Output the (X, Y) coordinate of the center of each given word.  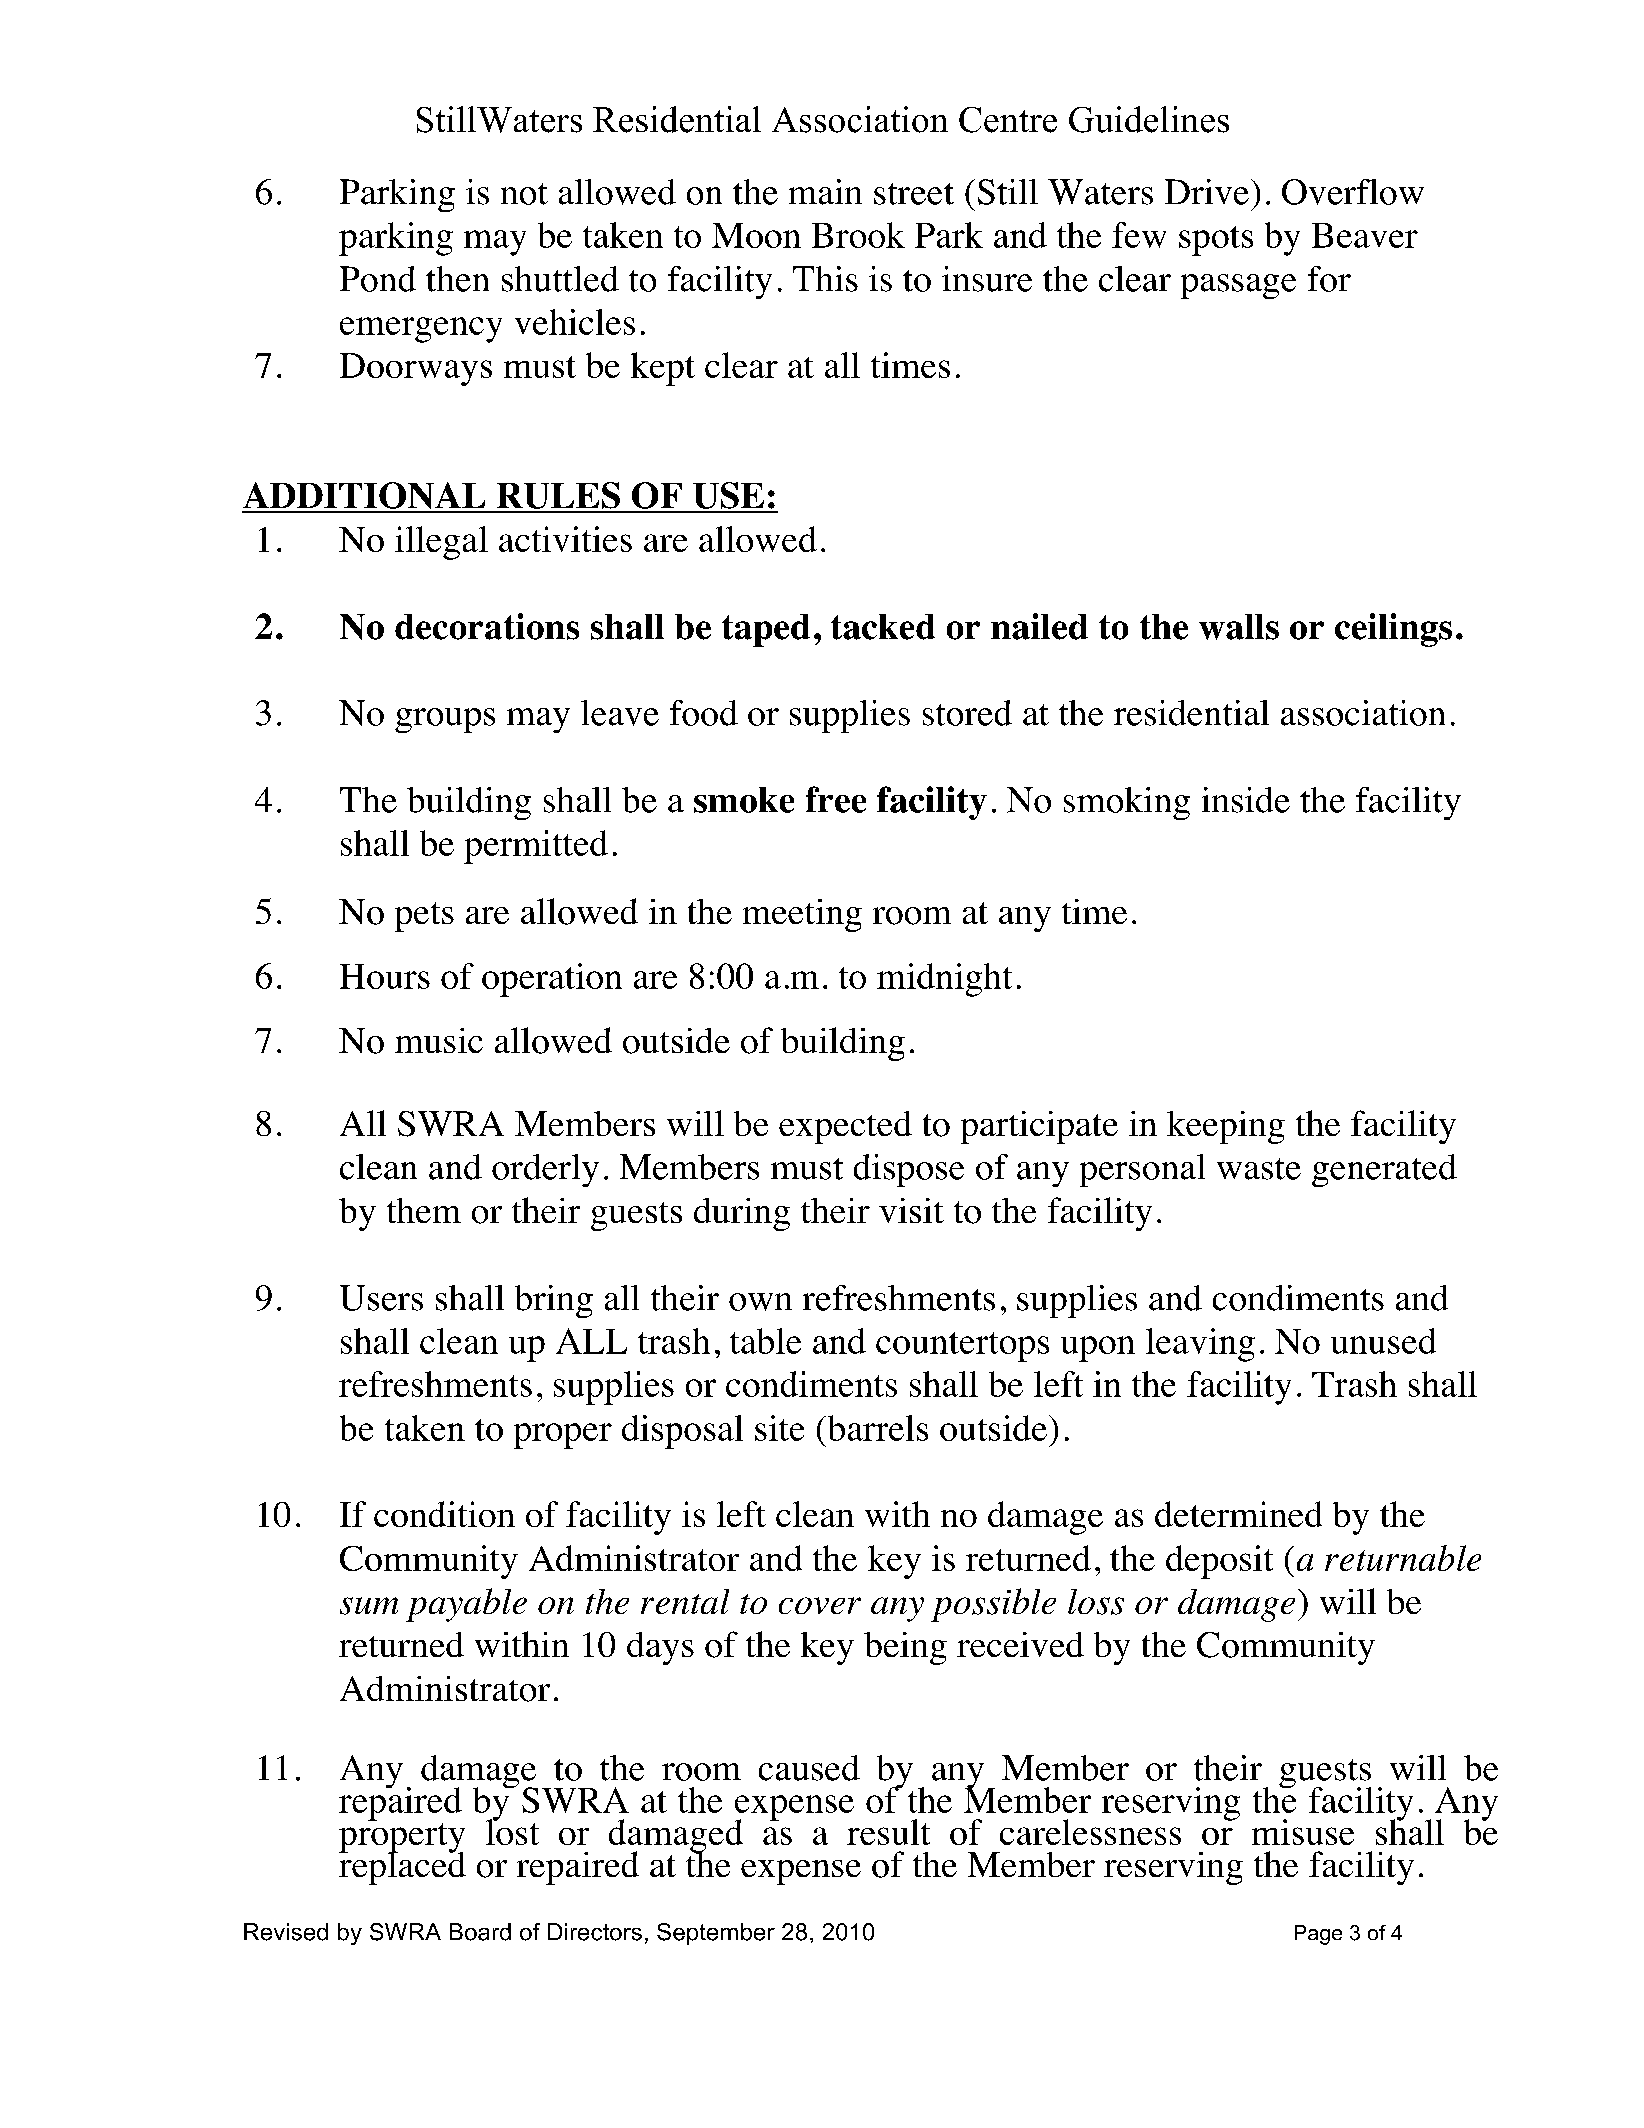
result (888, 1832)
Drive (1207, 192)
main (825, 192)
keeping (1226, 1127)
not (524, 194)
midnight (944, 980)
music (439, 1040)
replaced (402, 1867)
